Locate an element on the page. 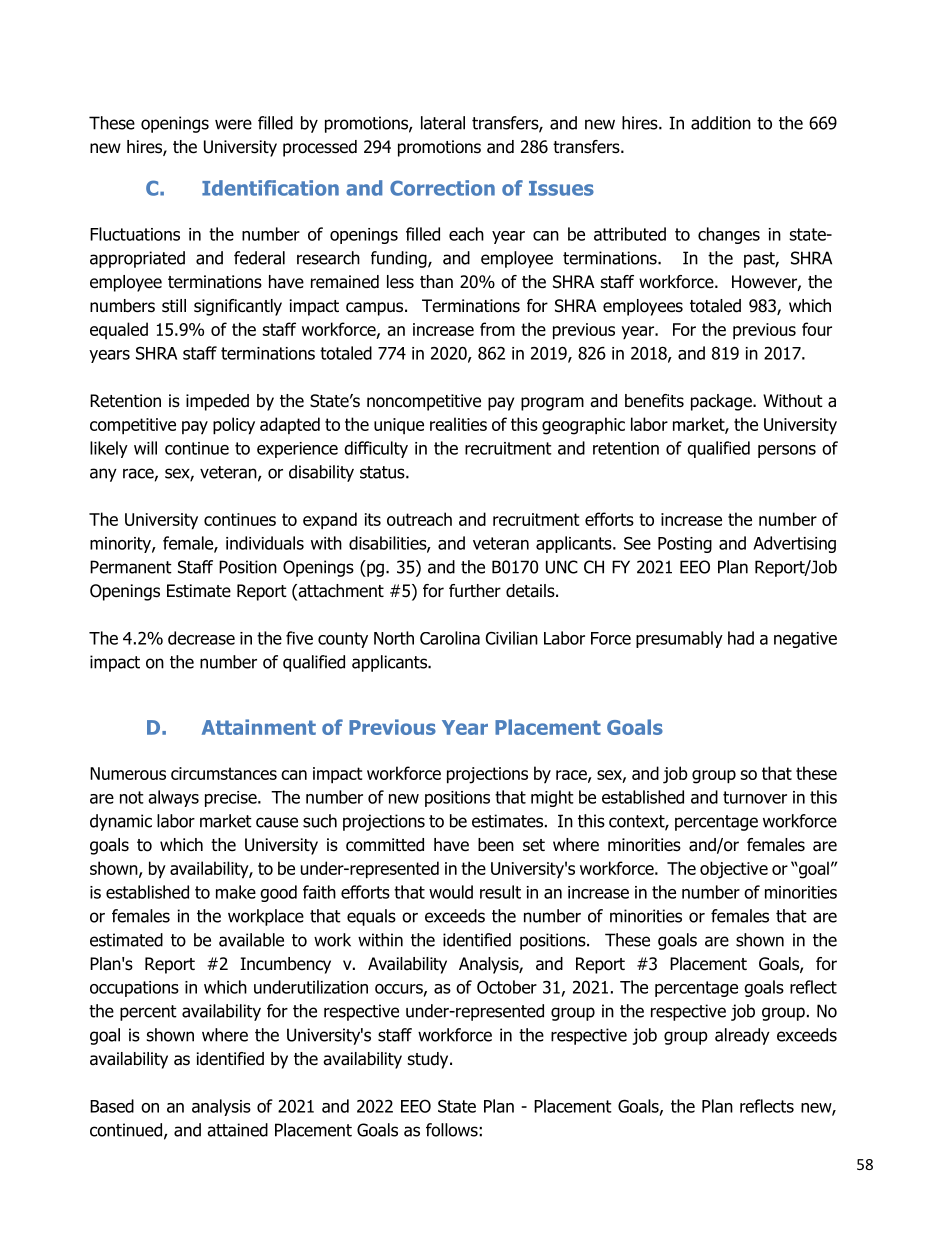  attained is located at coordinates (237, 1130).
